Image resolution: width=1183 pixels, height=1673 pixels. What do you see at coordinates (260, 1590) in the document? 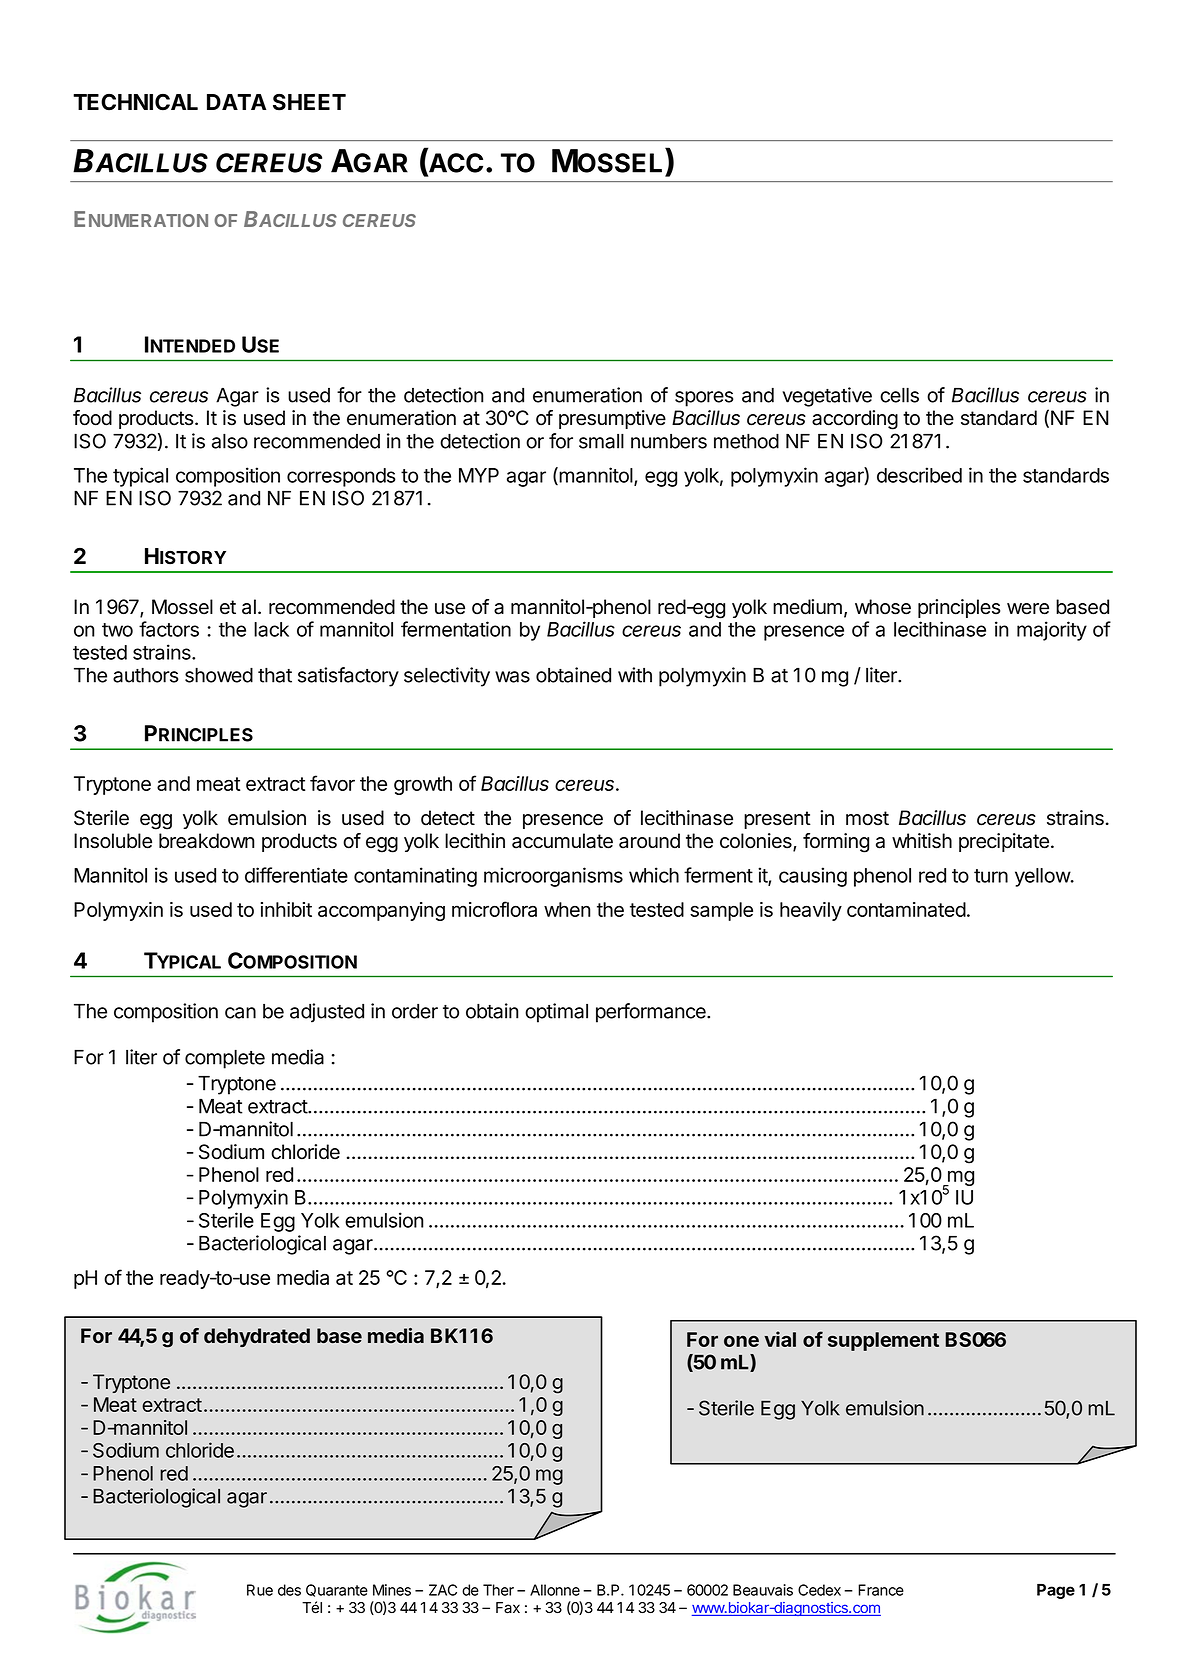
I see `Rue` at bounding box center [260, 1590].
